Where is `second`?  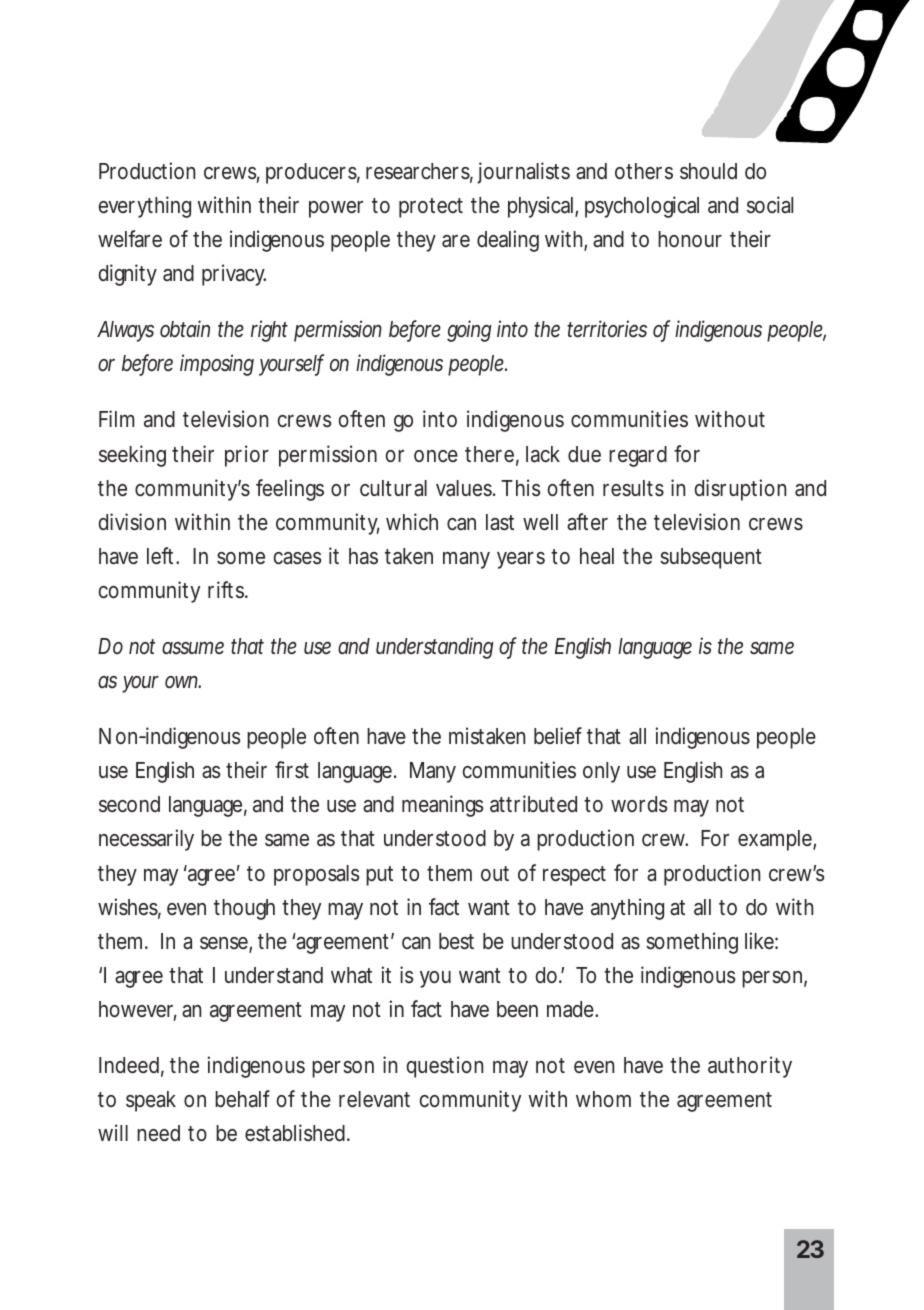 second is located at coordinates (129, 804).
